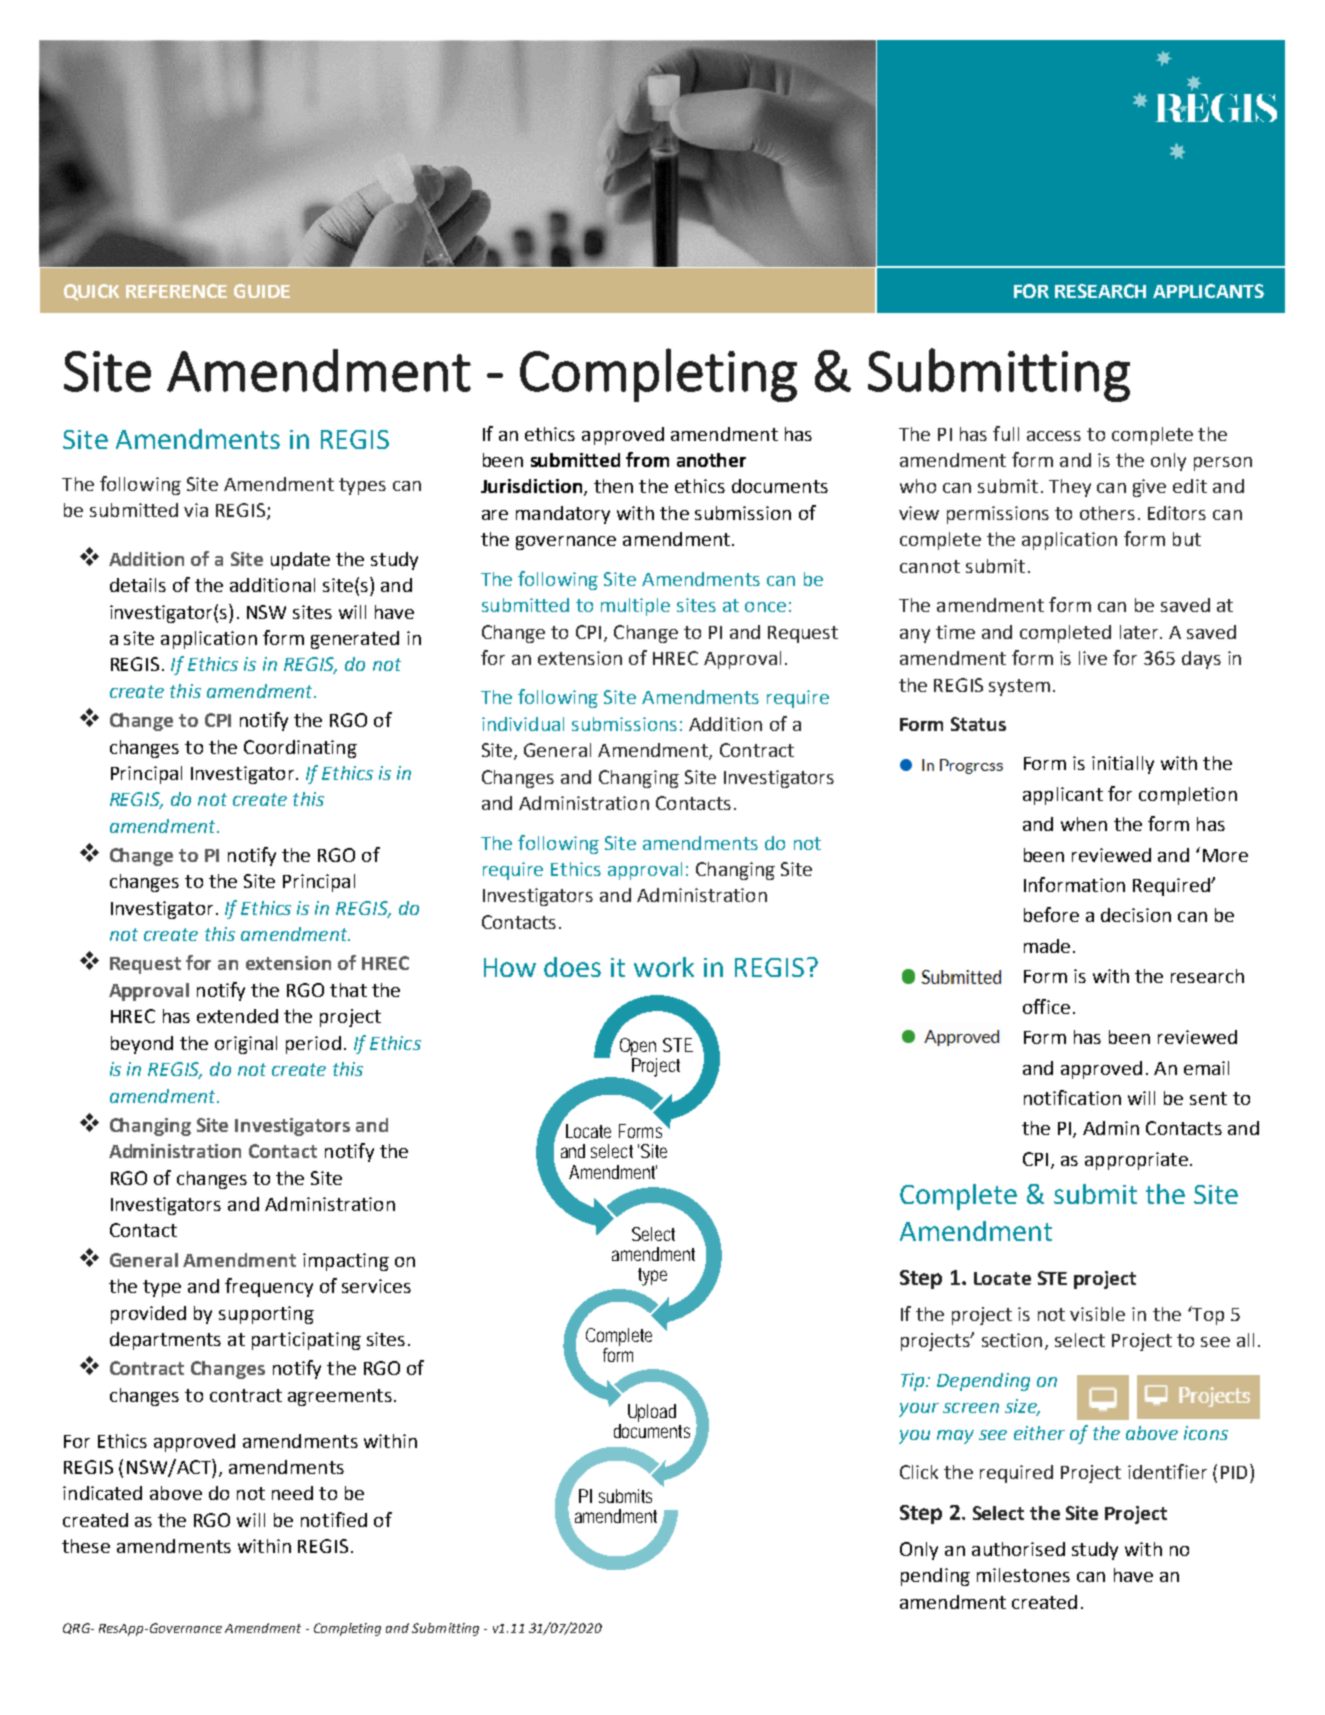 Image resolution: width=1325 pixels, height=1715 pixels. I want to click on Upload, so click(652, 1413).
